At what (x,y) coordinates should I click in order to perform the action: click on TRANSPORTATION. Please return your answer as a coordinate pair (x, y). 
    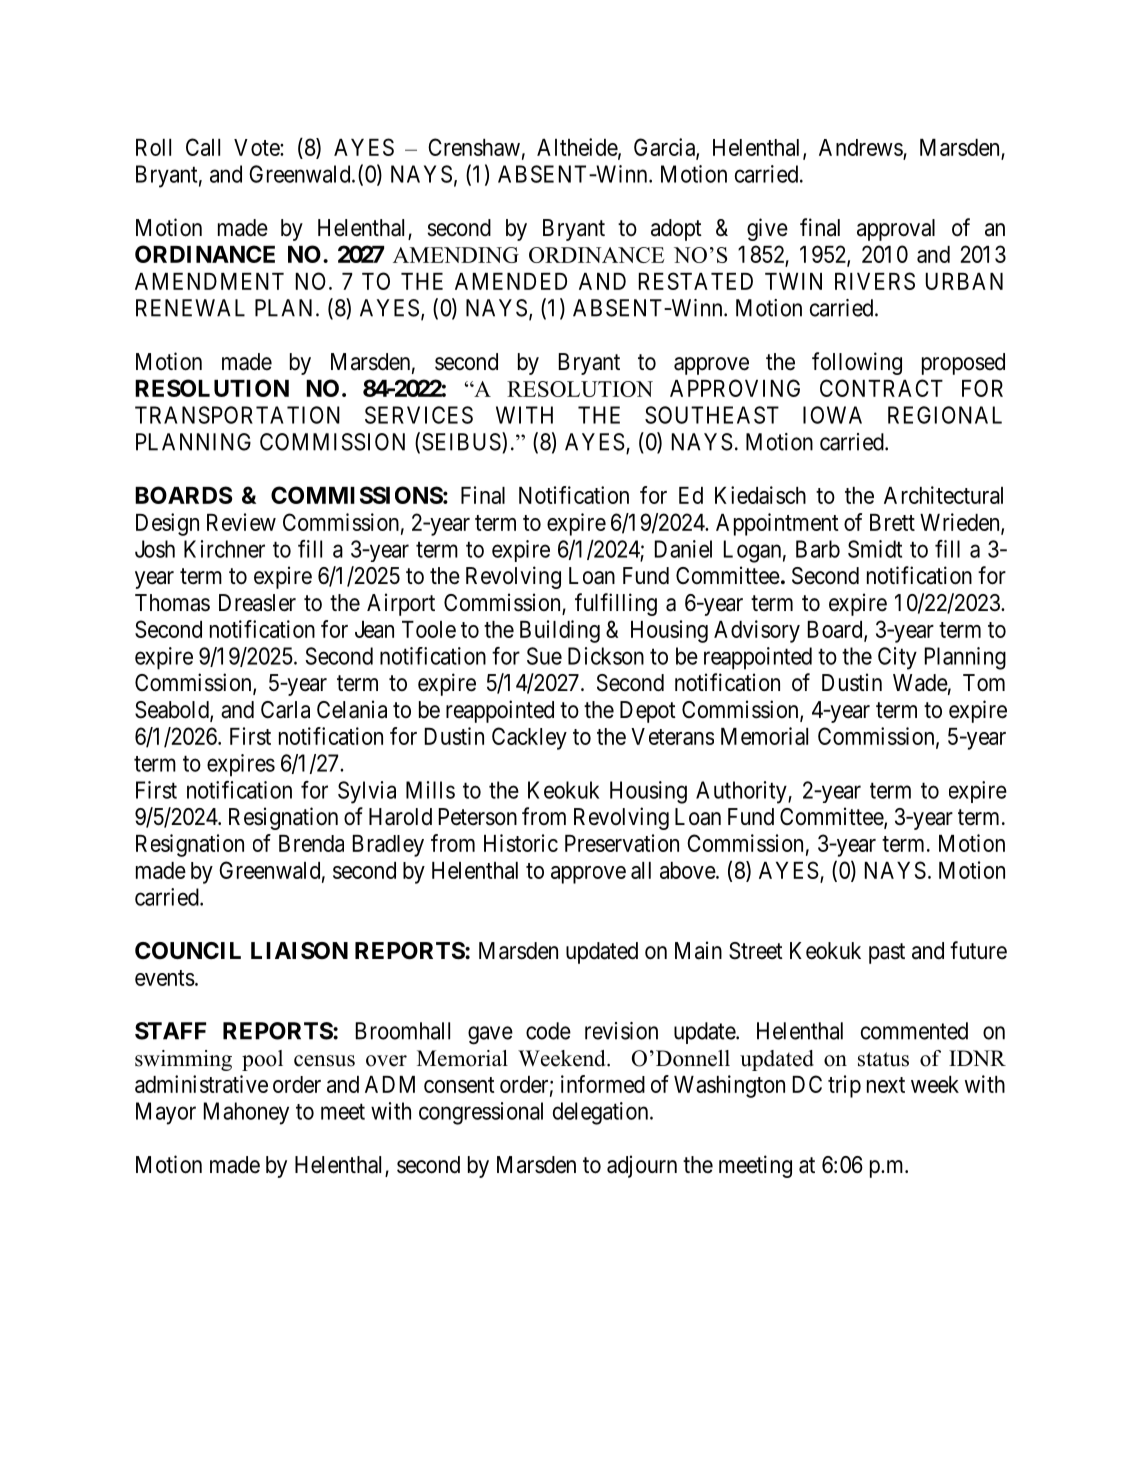
    Looking at the image, I should click on (237, 415).
